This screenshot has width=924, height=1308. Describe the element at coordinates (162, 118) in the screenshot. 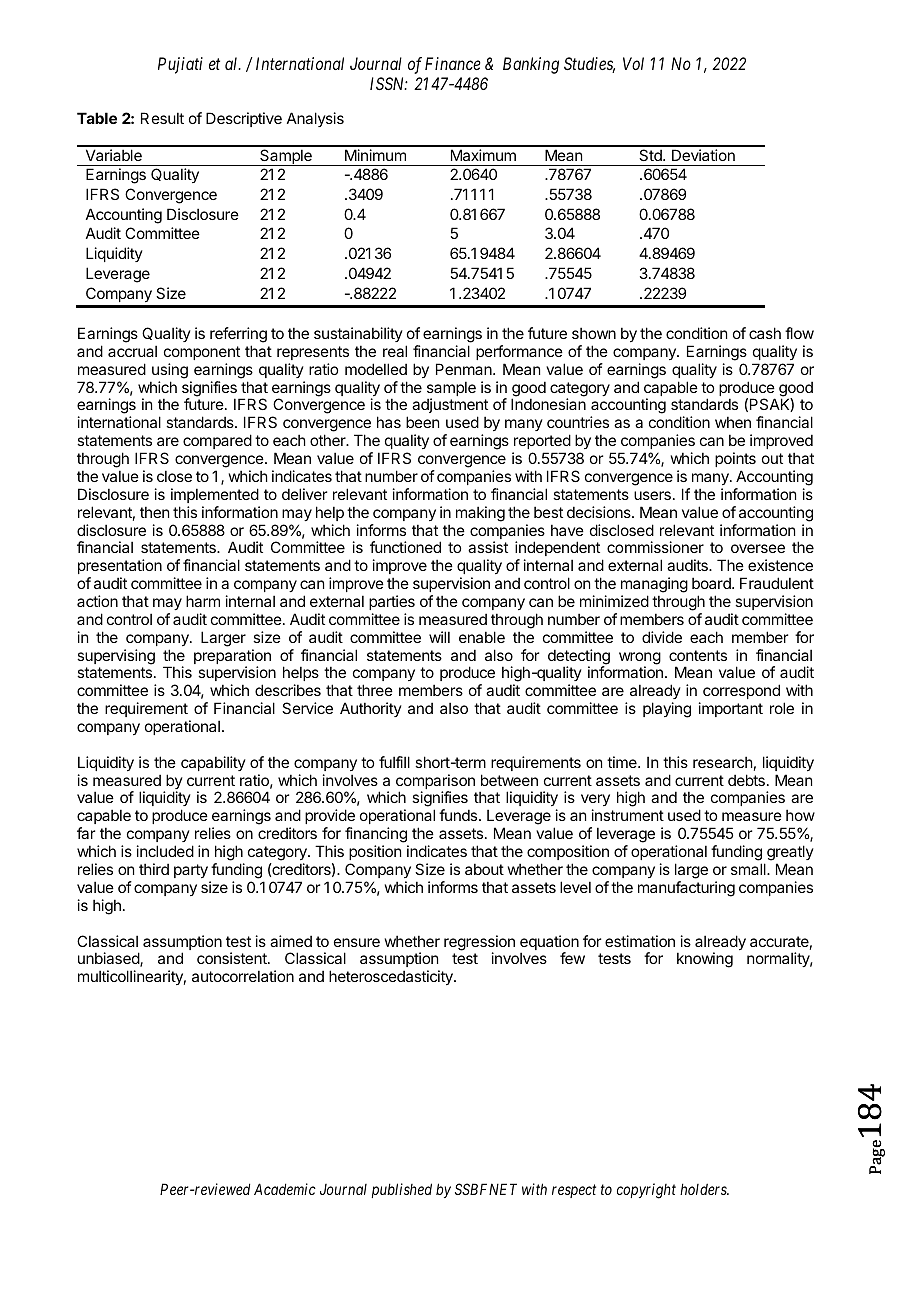

I see `Result` at that location.
